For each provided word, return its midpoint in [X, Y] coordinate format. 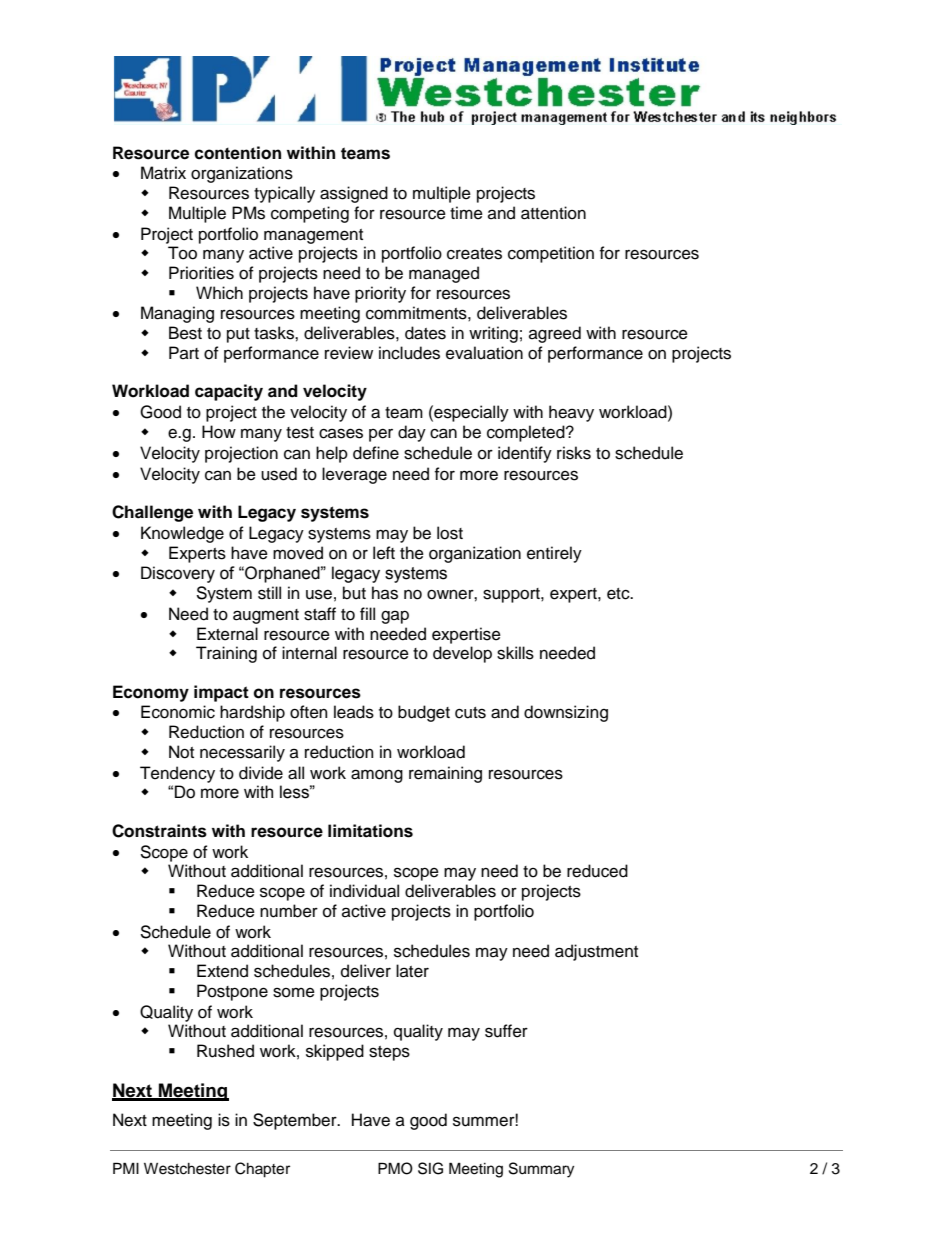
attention [553, 213]
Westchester [187, 1169]
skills [515, 653]
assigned [354, 194]
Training [226, 654]
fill [367, 613]
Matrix [163, 173]
